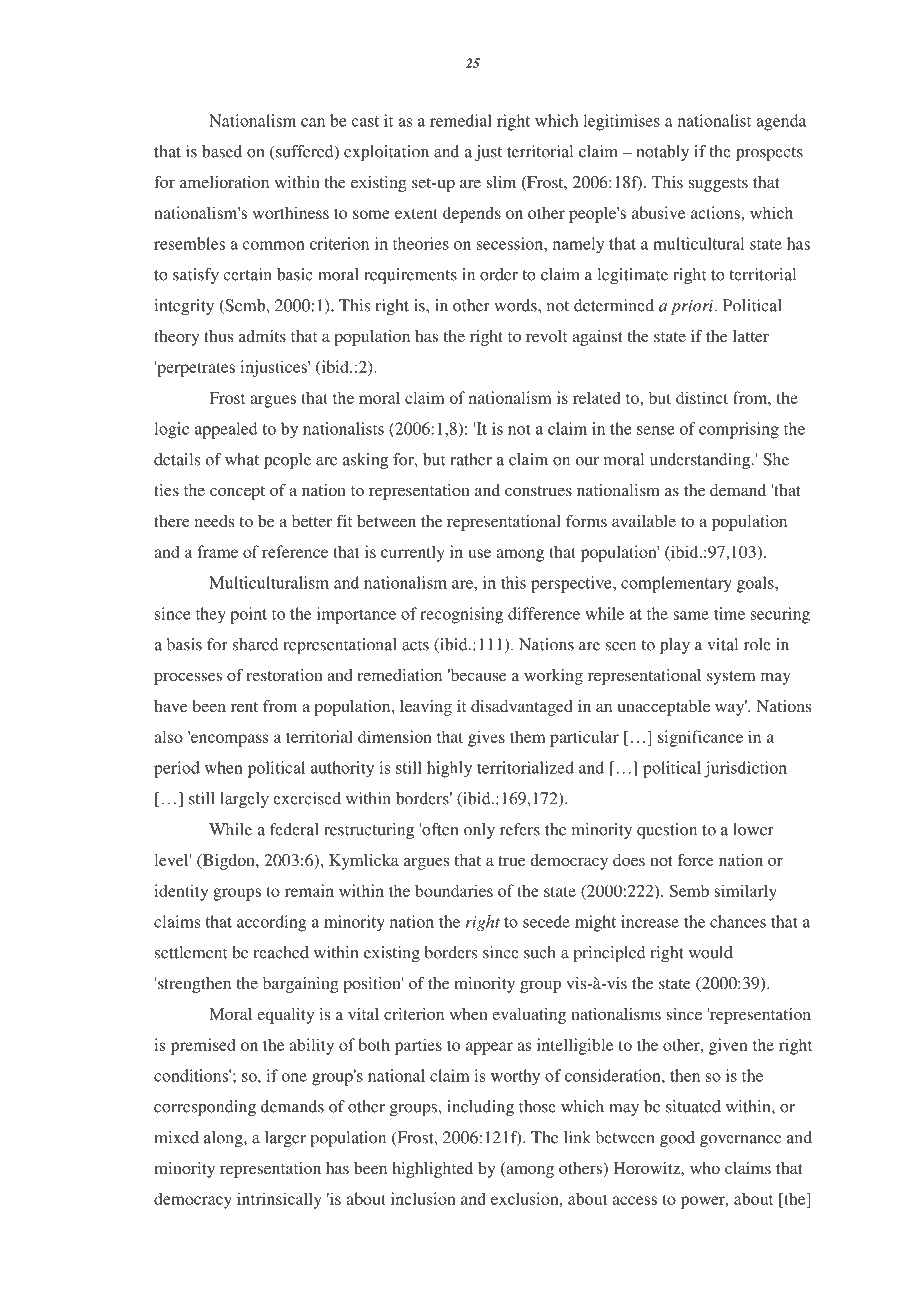 The width and height of the screenshot is (924, 1308). Describe the element at coordinates (432, 1170) in the screenshot. I see `highlighted` at that location.
